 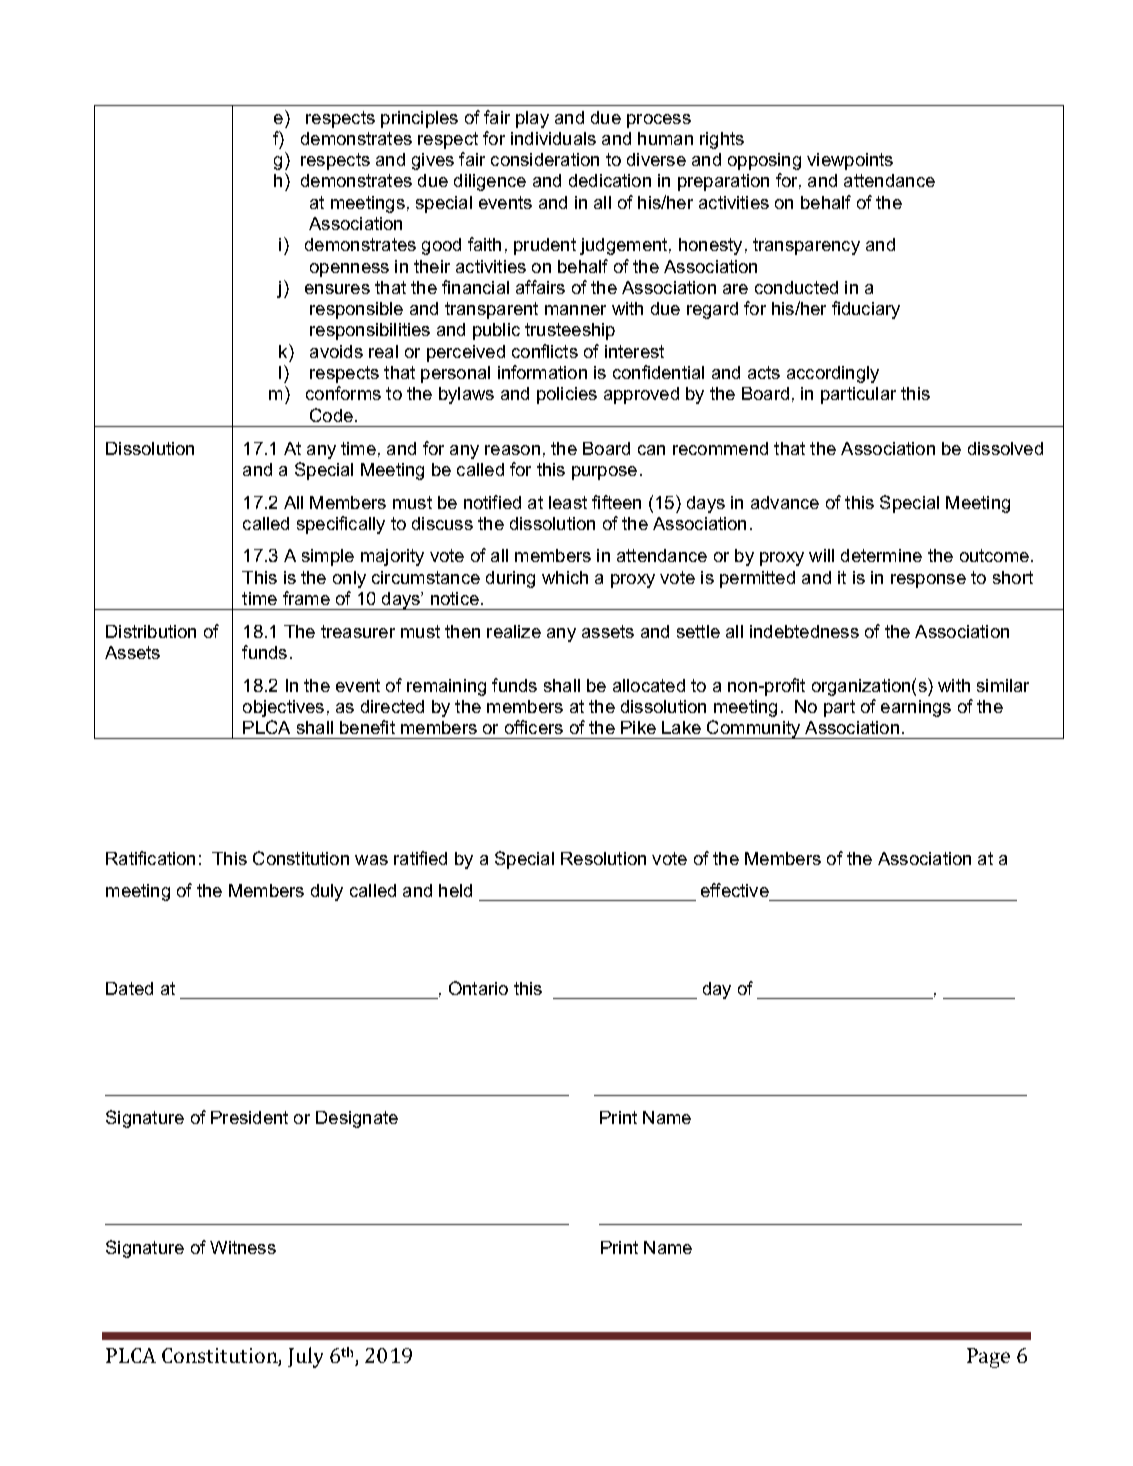 I want to click on principles, so click(x=419, y=119).
